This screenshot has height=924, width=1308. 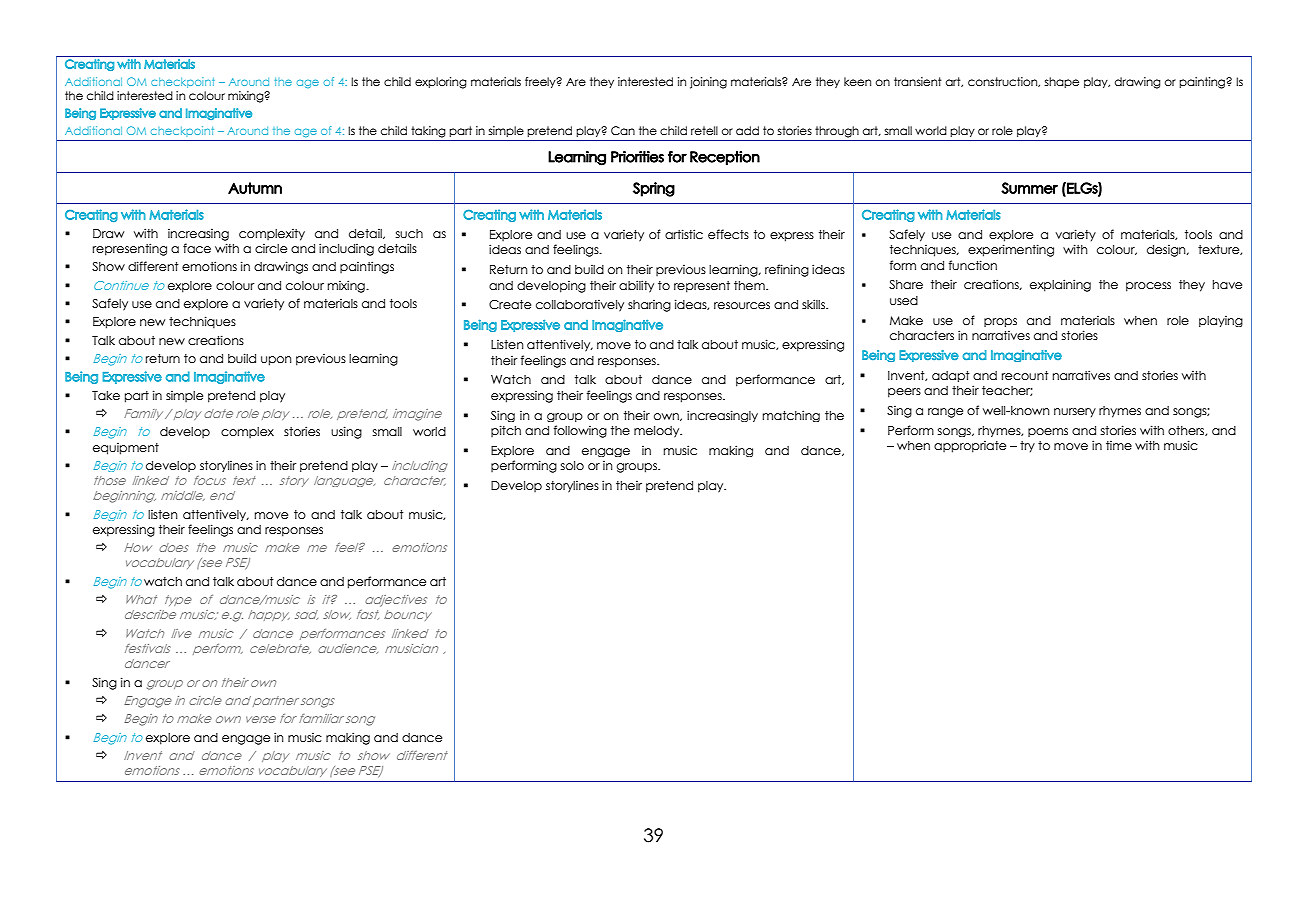 What do you see at coordinates (197, 248) in the screenshot?
I see `face` at bounding box center [197, 248].
